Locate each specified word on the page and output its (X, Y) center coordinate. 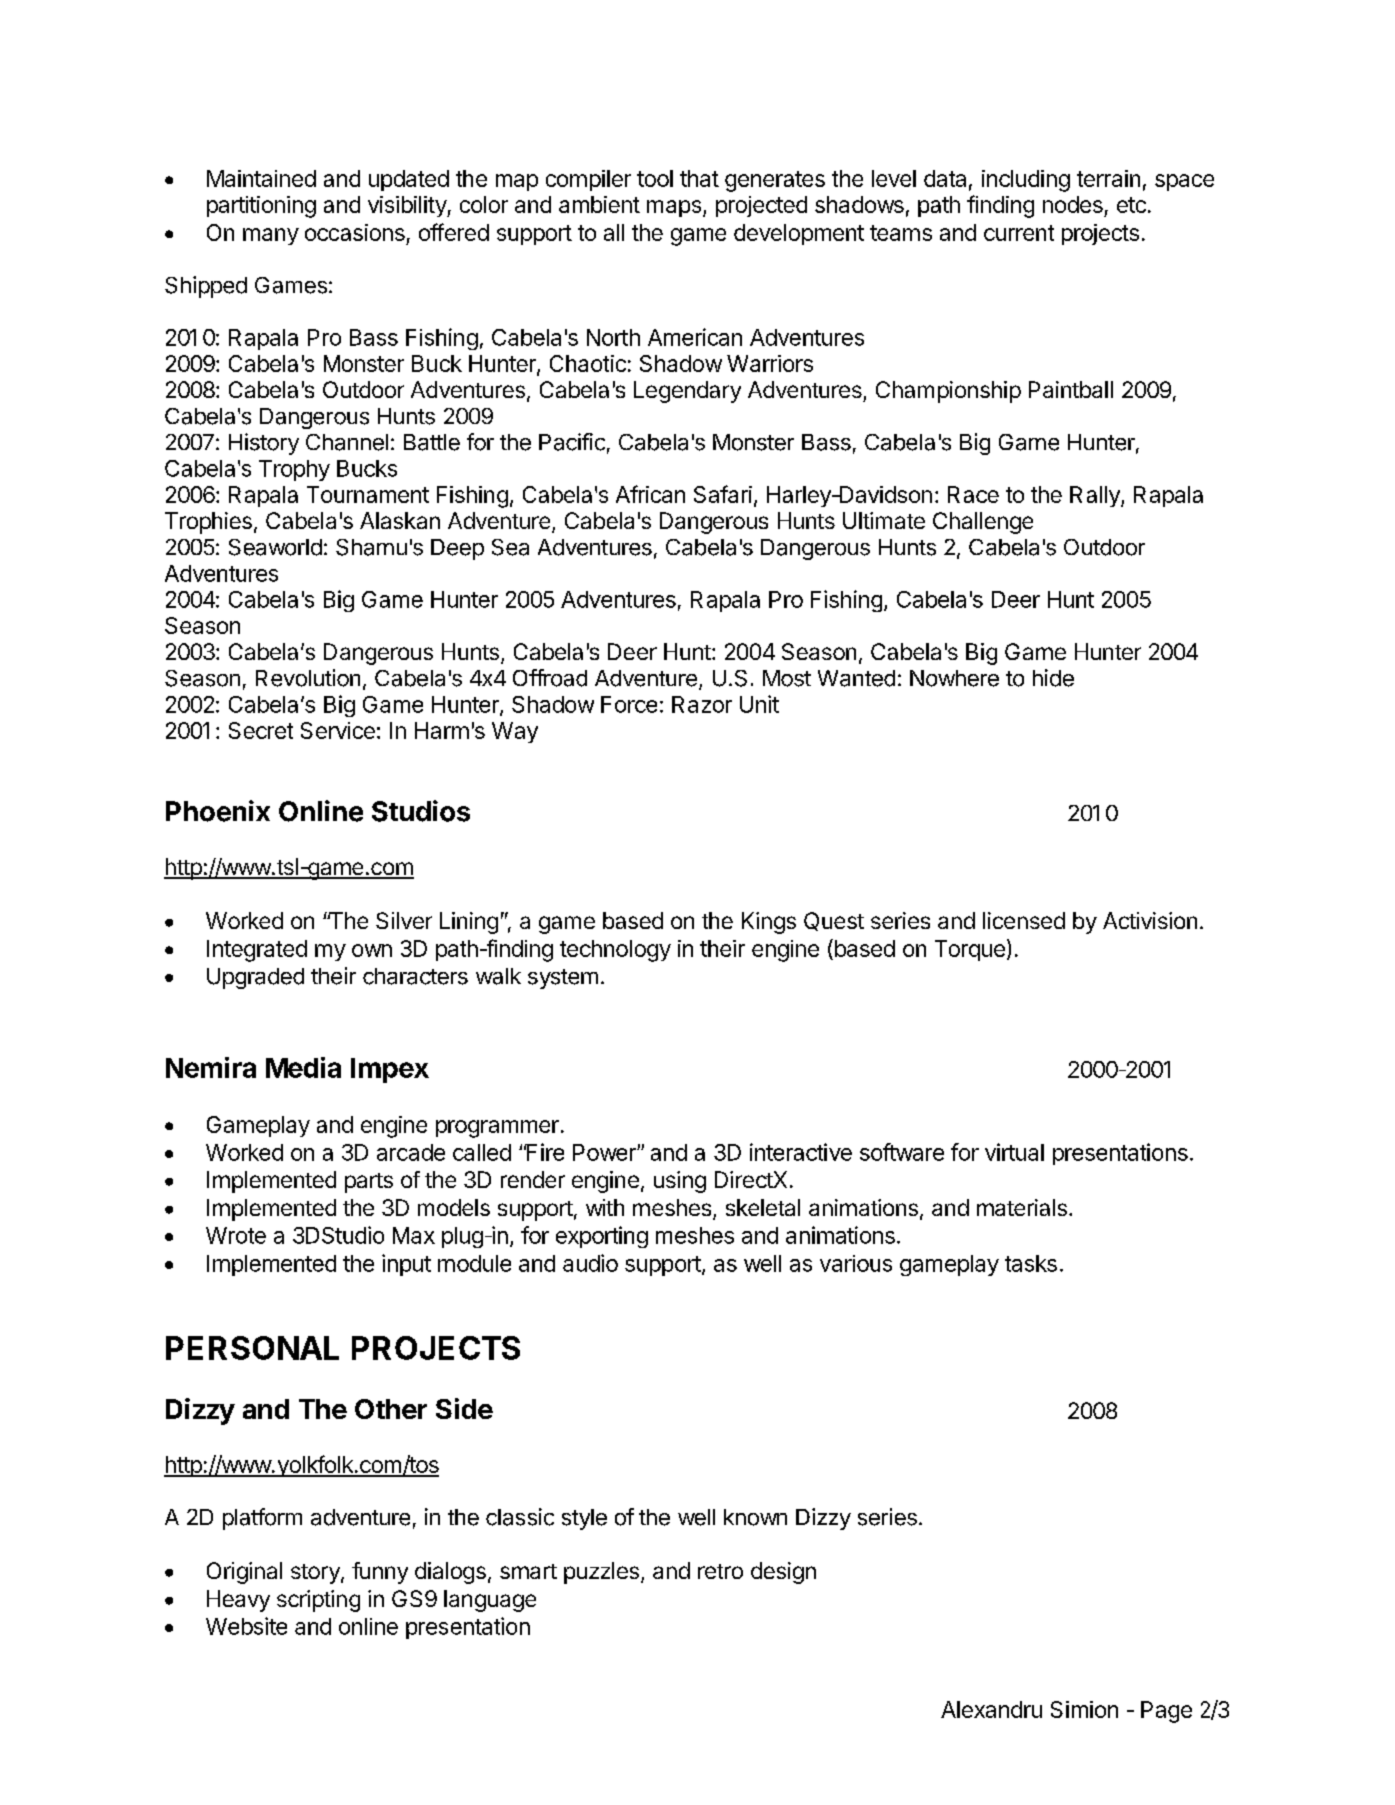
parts (369, 1183)
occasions (355, 232)
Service (338, 730)
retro (720, 1571)
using (680, 1182)
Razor (702, 704)
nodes (1073, 204)
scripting (318, 1601)
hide (1053, 678)
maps (674, 208)
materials (1022, 1207)
